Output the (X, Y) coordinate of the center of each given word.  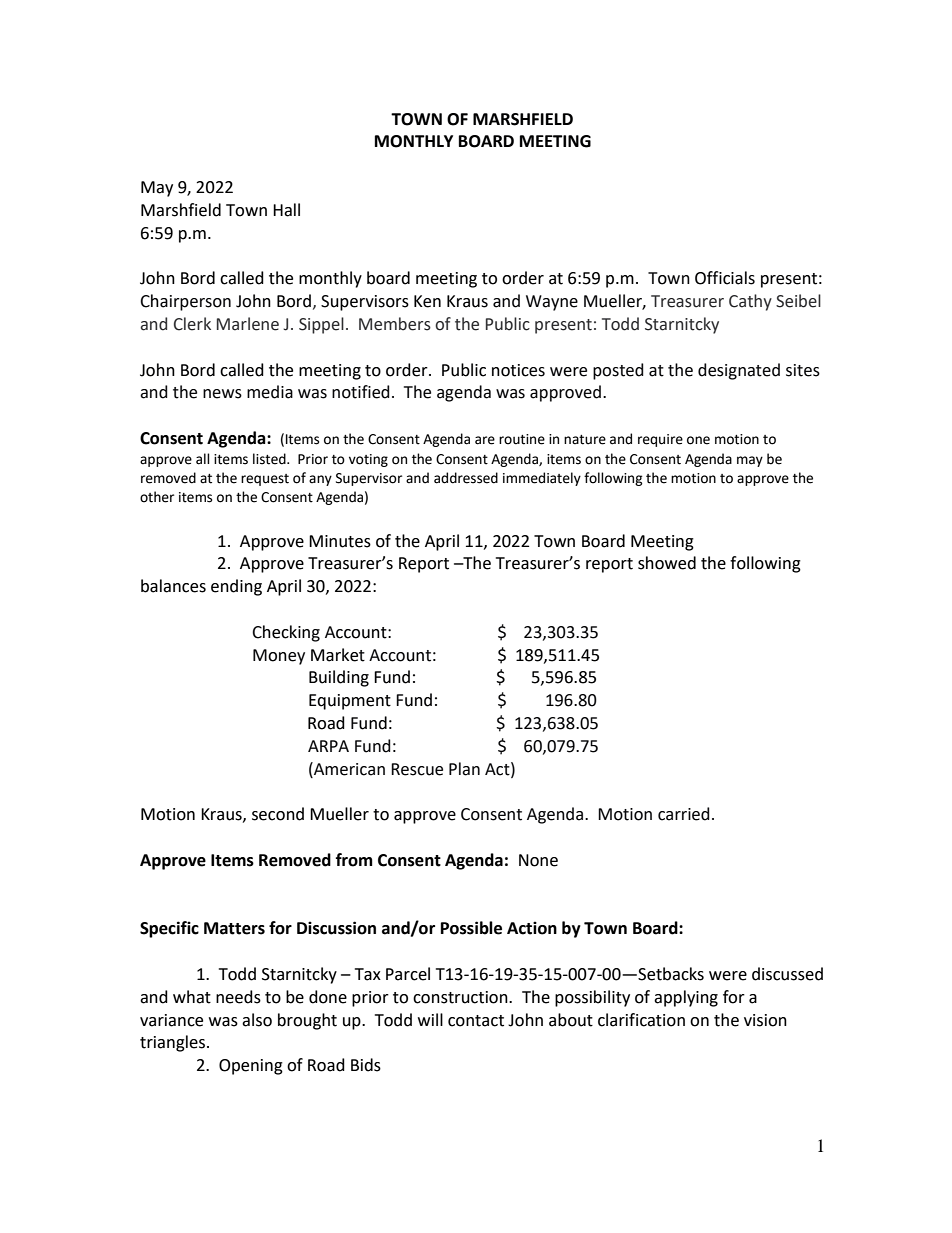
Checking (286, 633)
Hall (286, 210)
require (660, 440)
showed (667, 563)
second (278, 814)
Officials (725, 278)
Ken (427, 301)
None (538, 860)
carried (684, 814)
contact (476, 1021)
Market (338, 655)
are (485, 440)
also (257, 1020)
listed (270, 459)
